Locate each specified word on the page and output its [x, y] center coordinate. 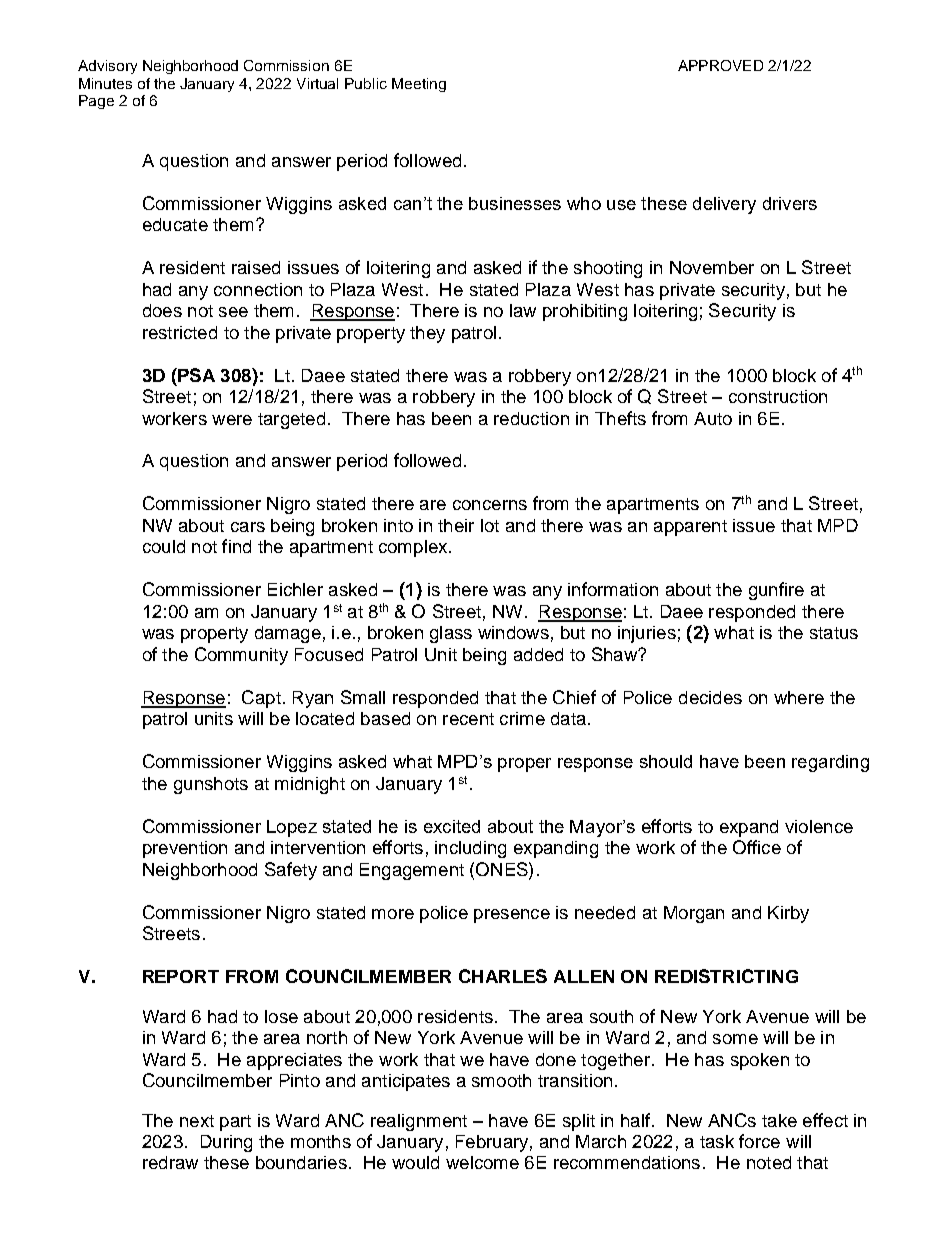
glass [451, 634]
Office [757, 847]
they [427, 334]
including [470, 849]
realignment [419, 1122]
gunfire [776, 591]
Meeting [419, 85]
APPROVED [720, 65]
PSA [195, 375]
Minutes [105, 83]
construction [778, 396]
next [197, 1121]
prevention [185, 849]
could [164, 546]
